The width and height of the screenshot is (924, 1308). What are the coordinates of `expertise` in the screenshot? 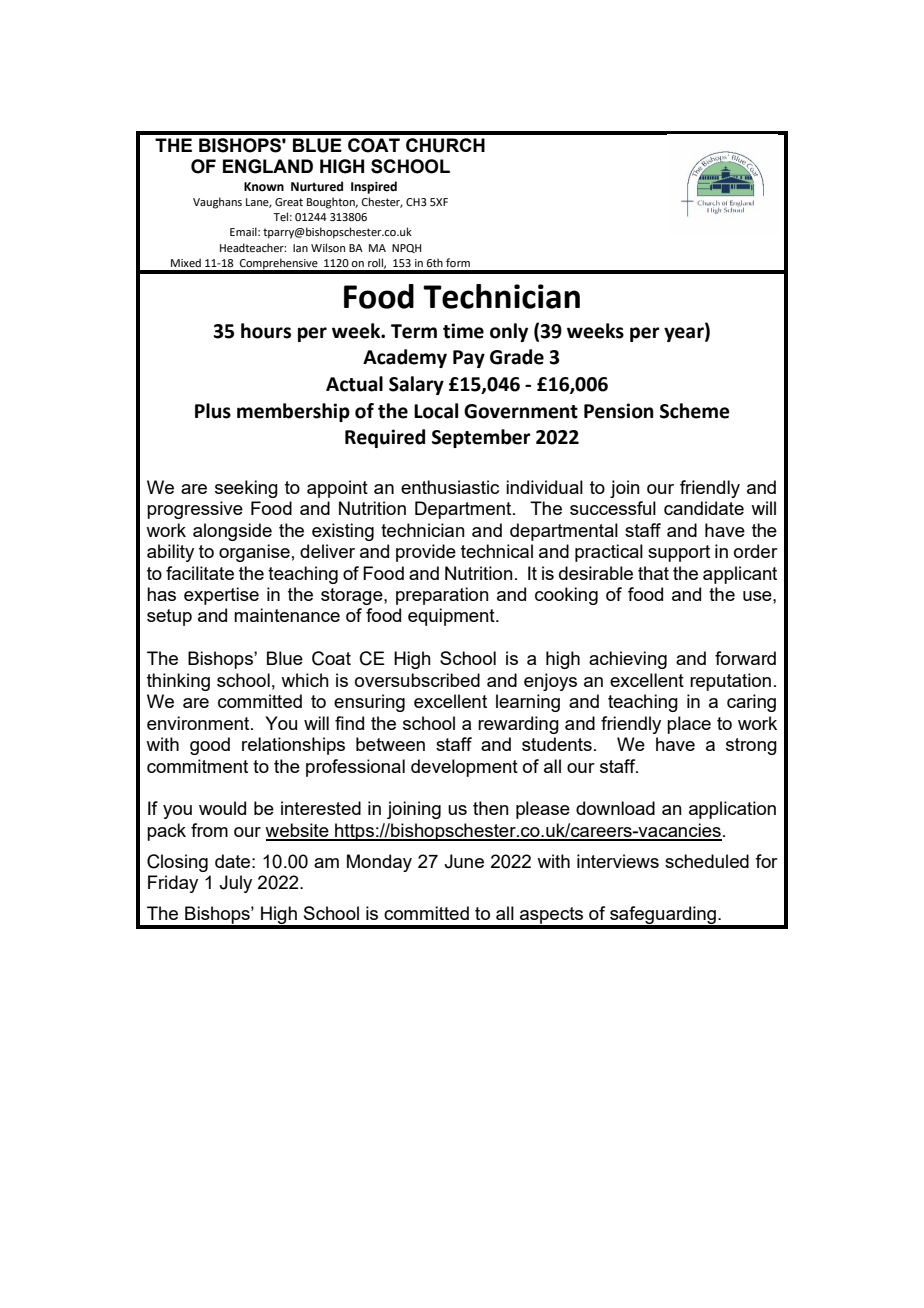 It's located at (221, 596).
